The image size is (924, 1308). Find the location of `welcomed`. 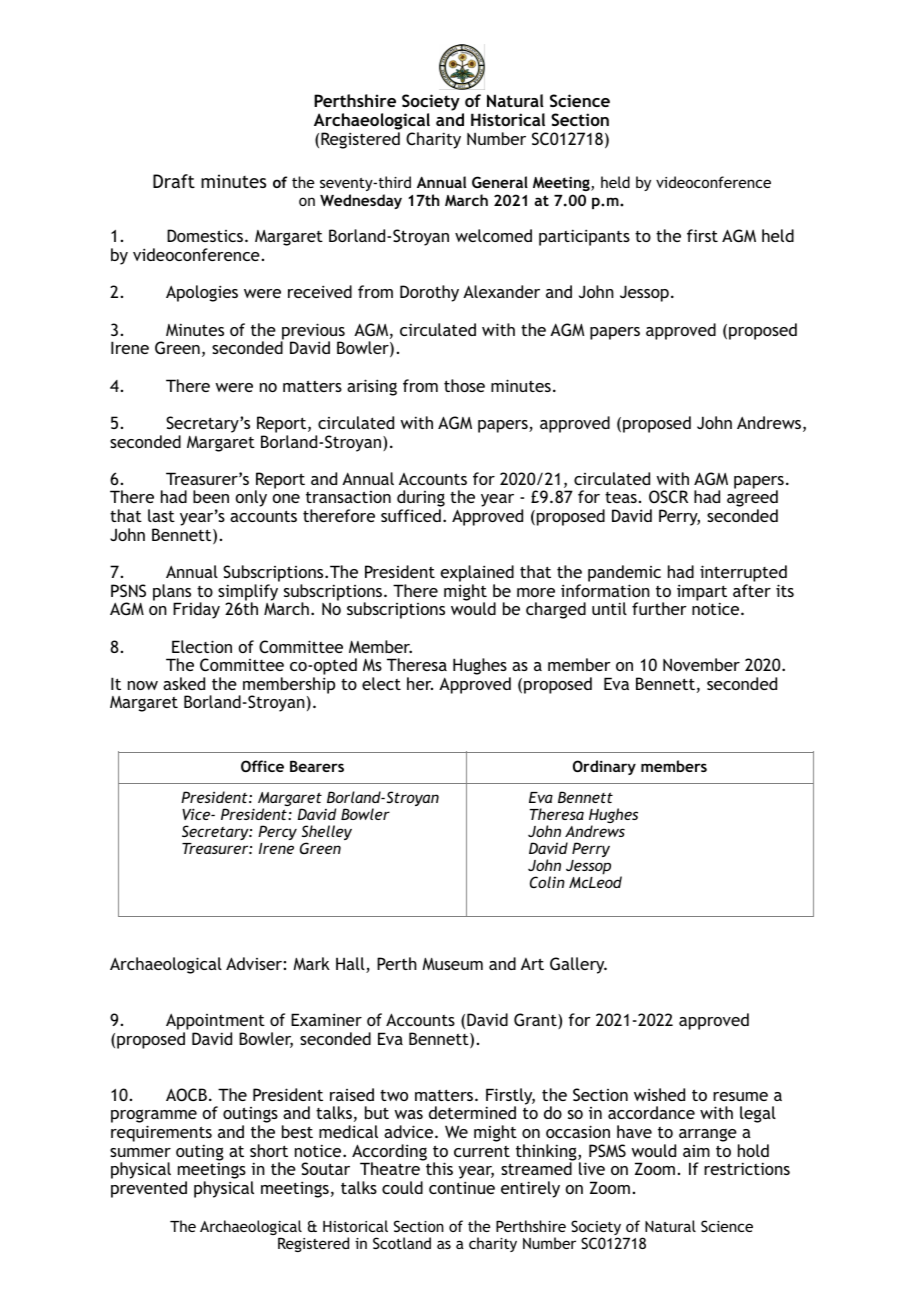

welcomed is located at coordinates (493, 235).
